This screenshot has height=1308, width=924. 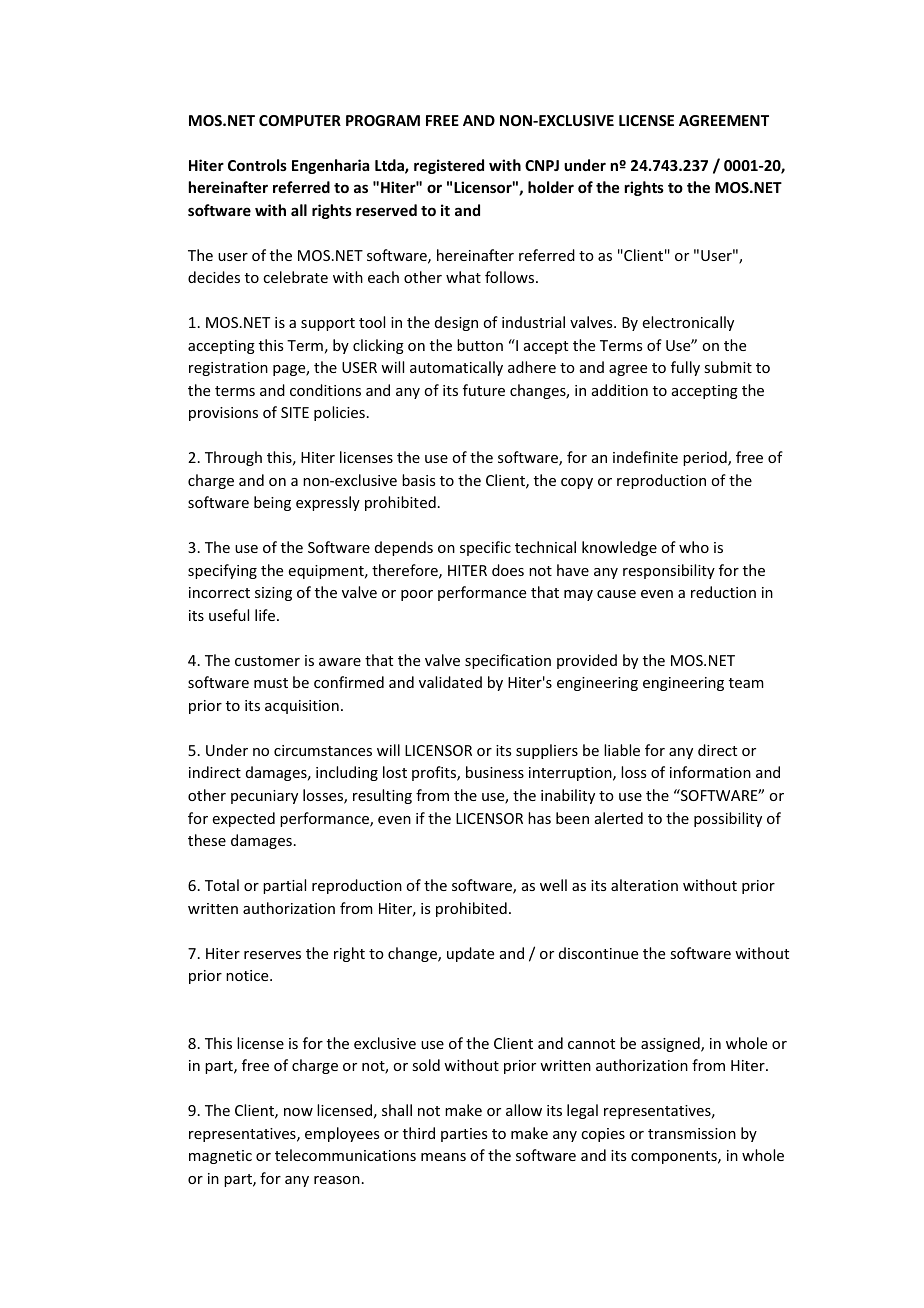 What do you see at coordinates (551, 187) in the screenshot?
I see `holder` at bounding box center [551, 187].
